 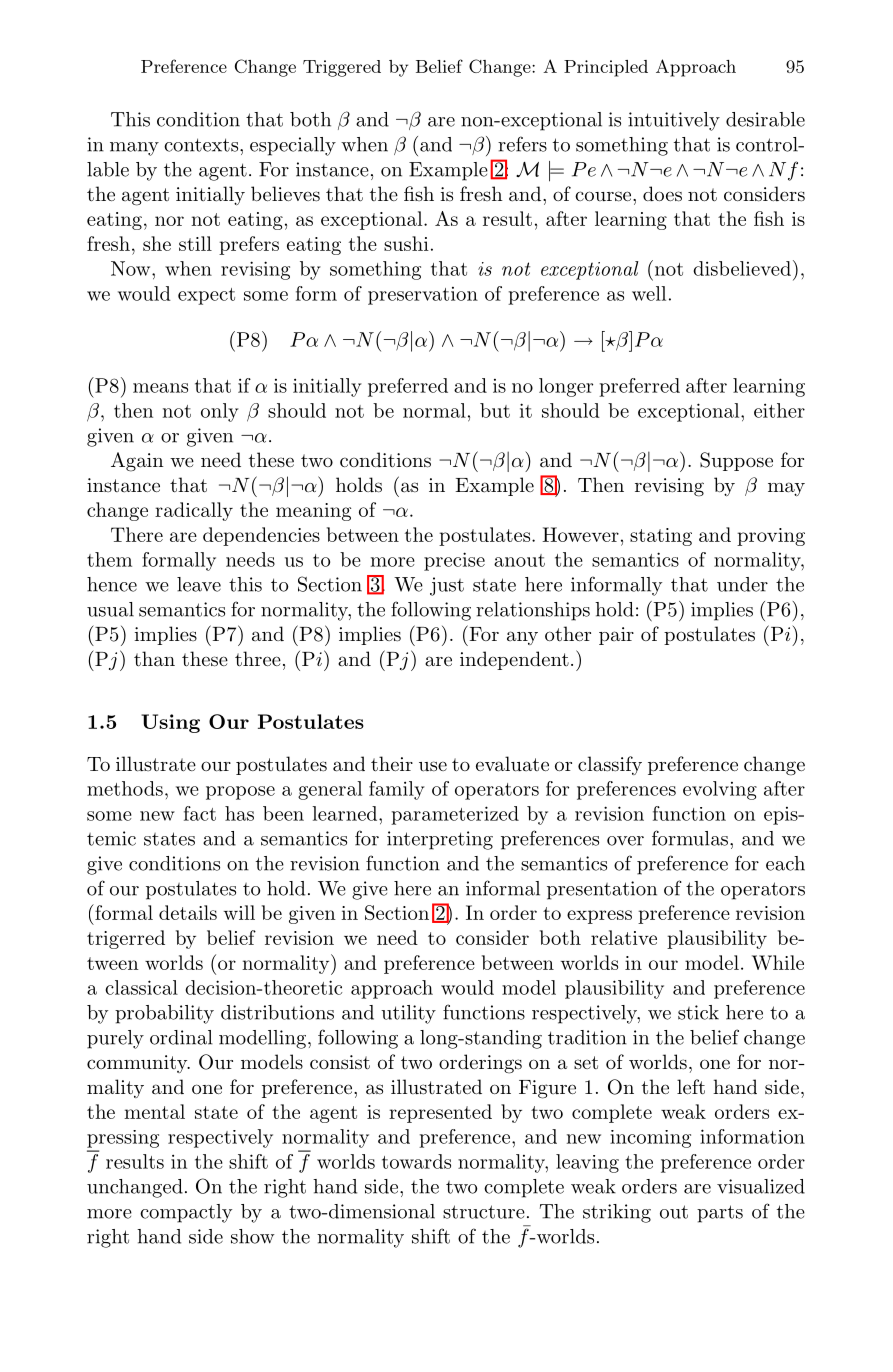 I want to click on than, so click(x=154, y=659).
